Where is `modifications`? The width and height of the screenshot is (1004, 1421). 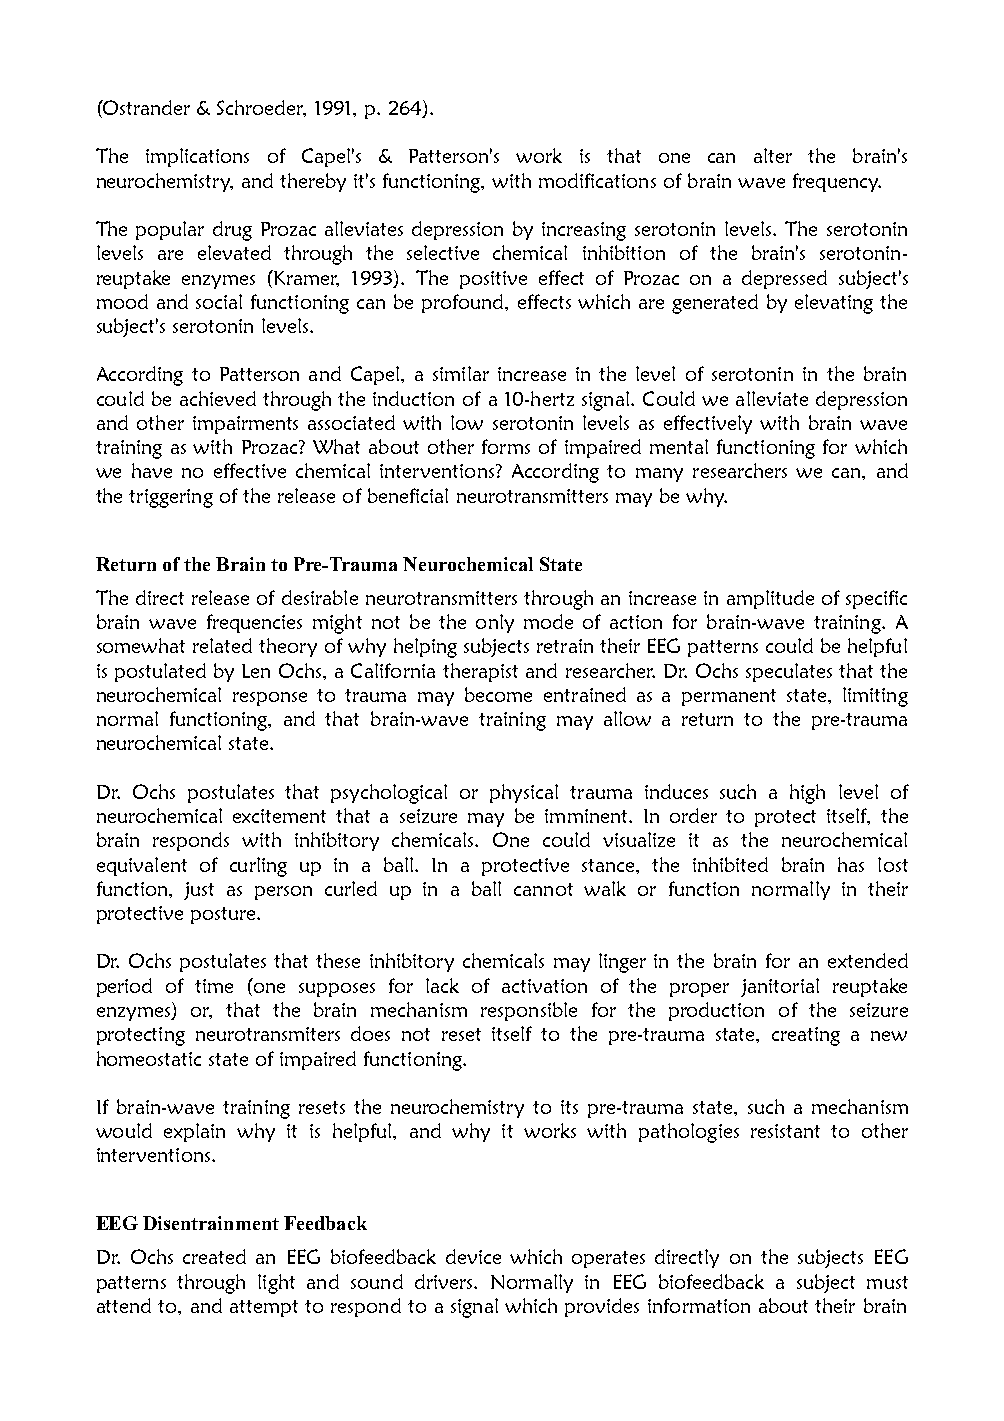
modifications is located at coordinates (597, 180).
